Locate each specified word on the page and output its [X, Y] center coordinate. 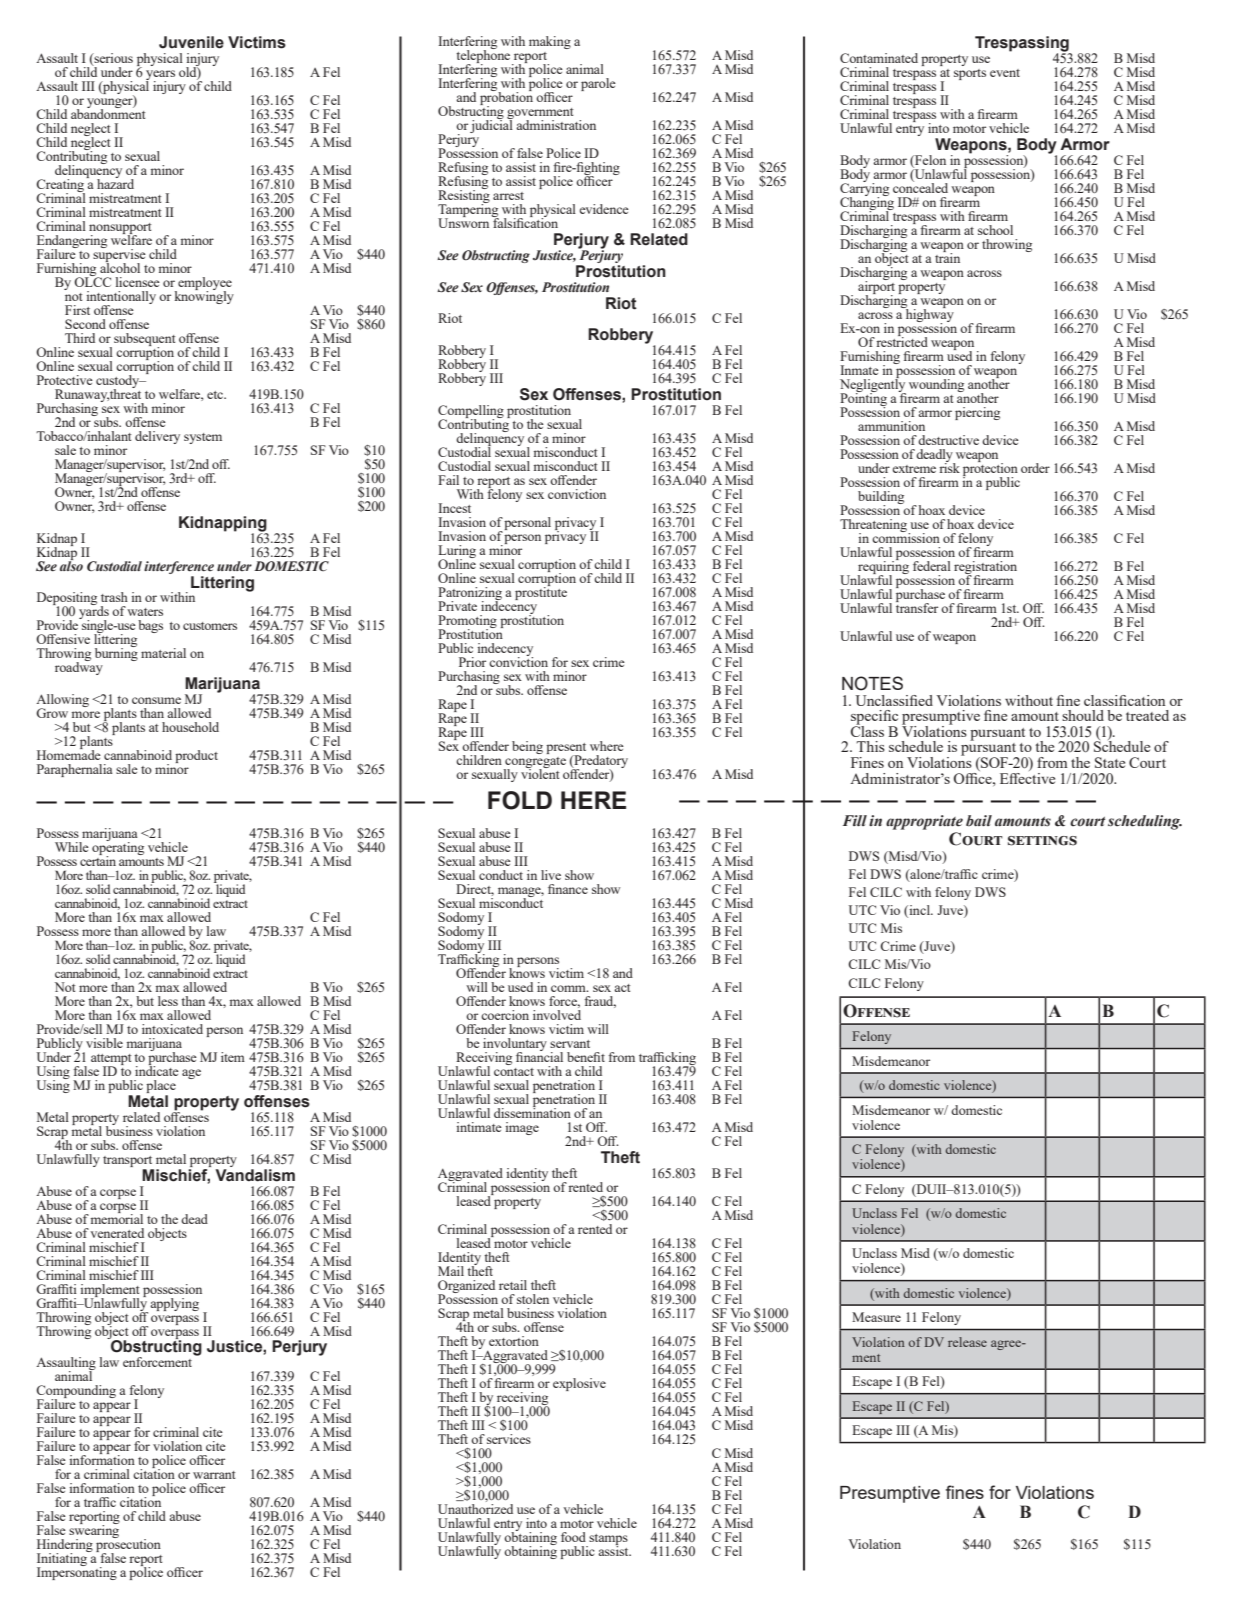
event [1005, 73]
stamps [607, 1540]
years [160, 76]
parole [598, 84]
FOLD [520, 800]
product [196, 756]
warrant [214, 1475]
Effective [1027, 777]
